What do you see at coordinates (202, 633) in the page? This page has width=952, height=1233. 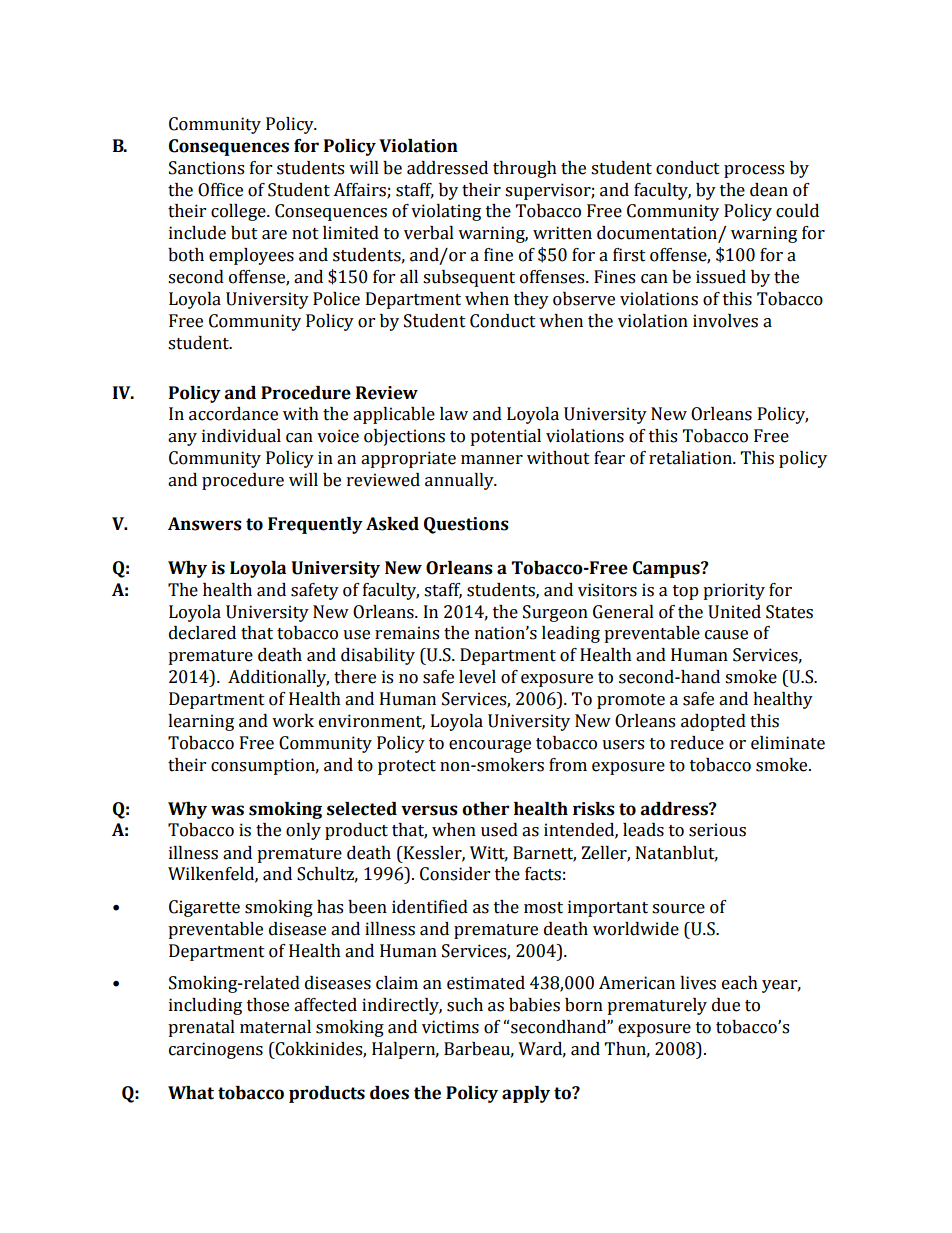 I see `declared` at bounding box center [202, 633].
